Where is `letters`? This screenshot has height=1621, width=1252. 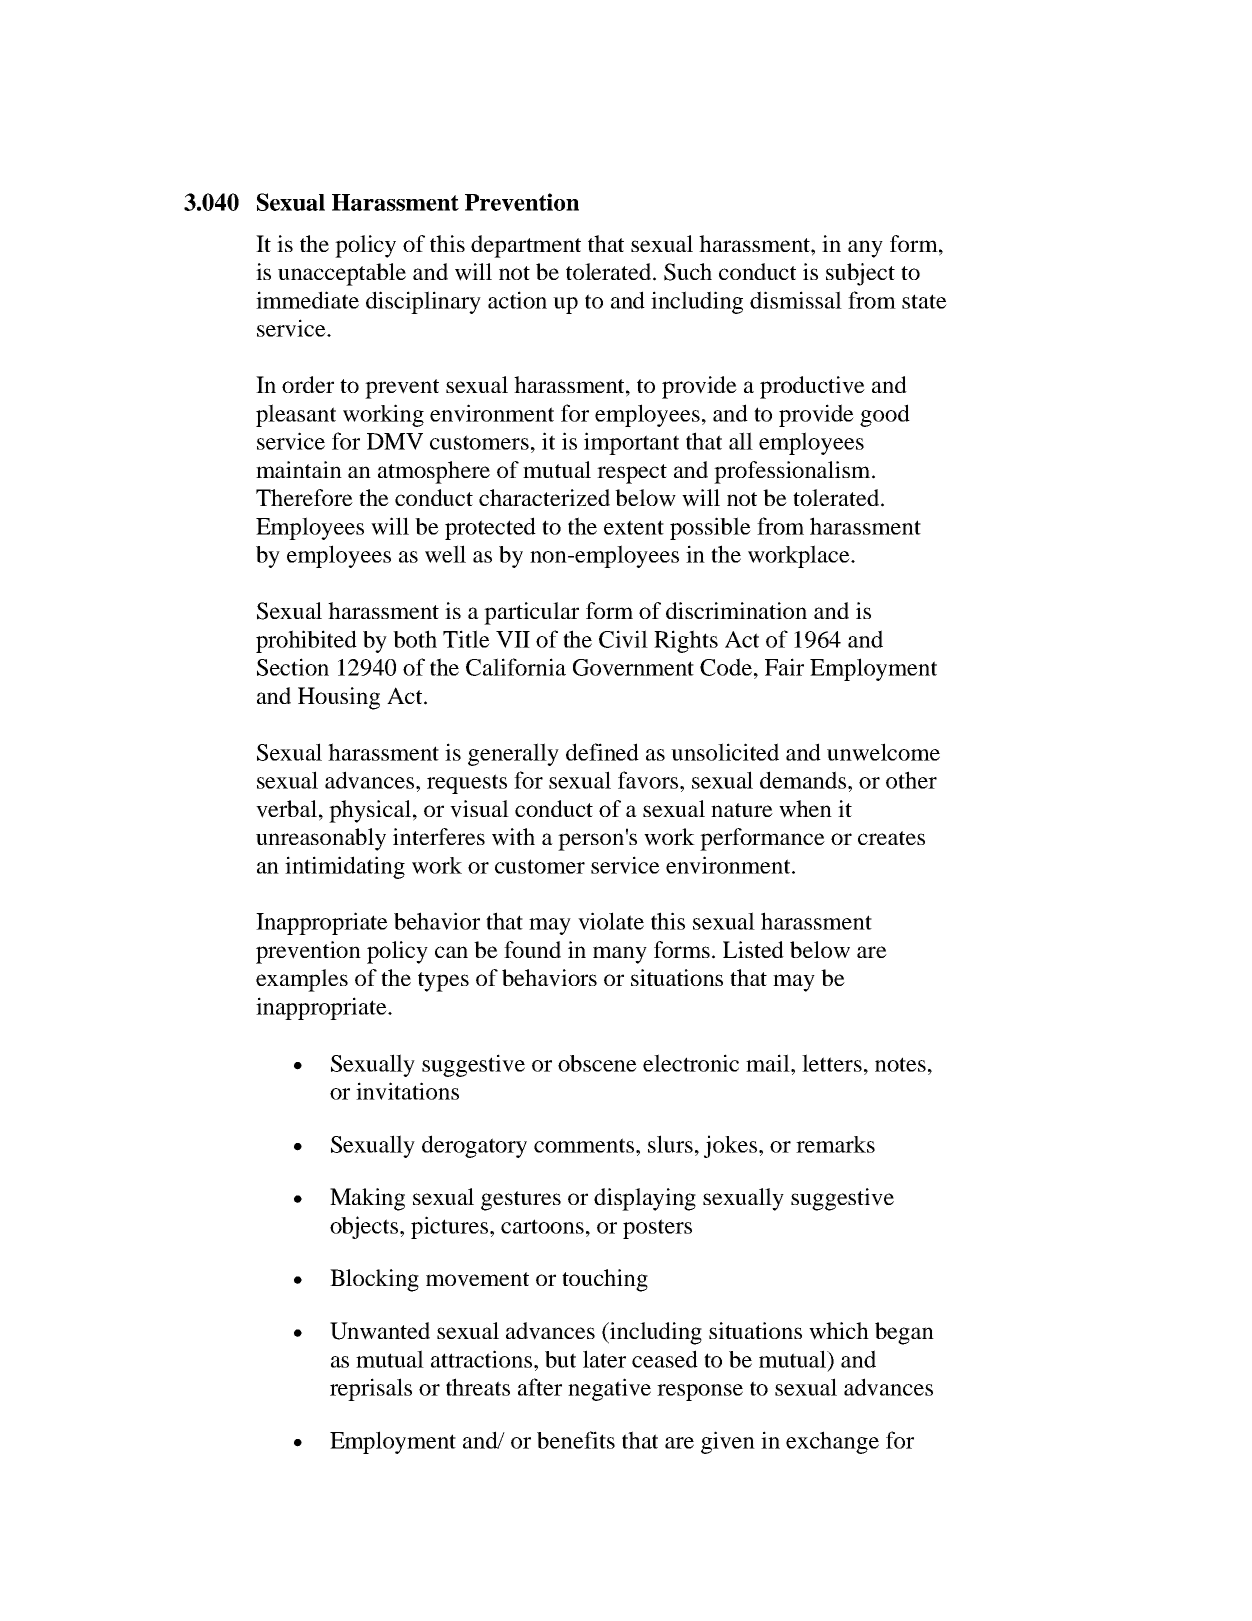 letters is located at coordinates (832, 1063).
